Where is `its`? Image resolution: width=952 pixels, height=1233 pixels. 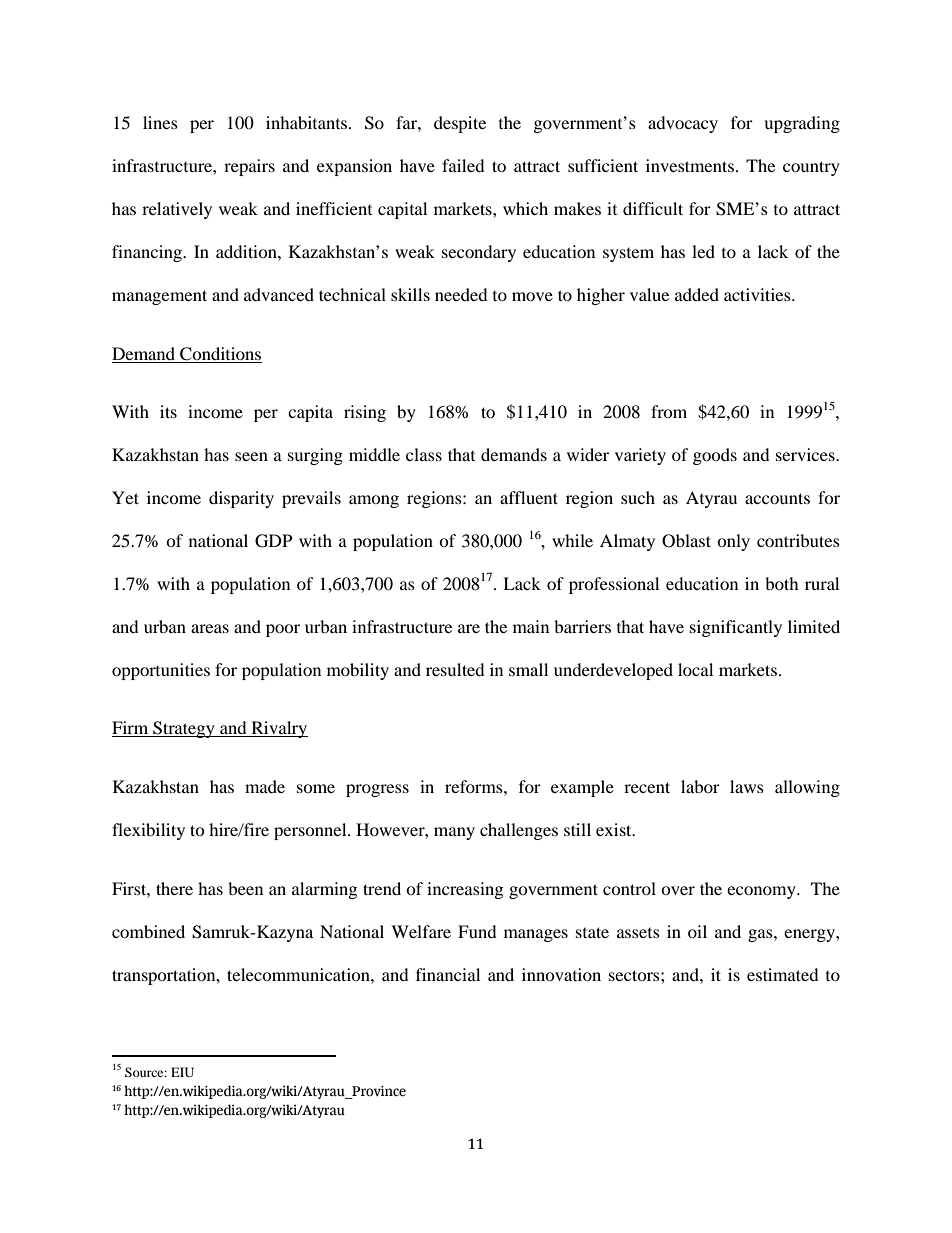 its is located at coordinates (168, 411).
